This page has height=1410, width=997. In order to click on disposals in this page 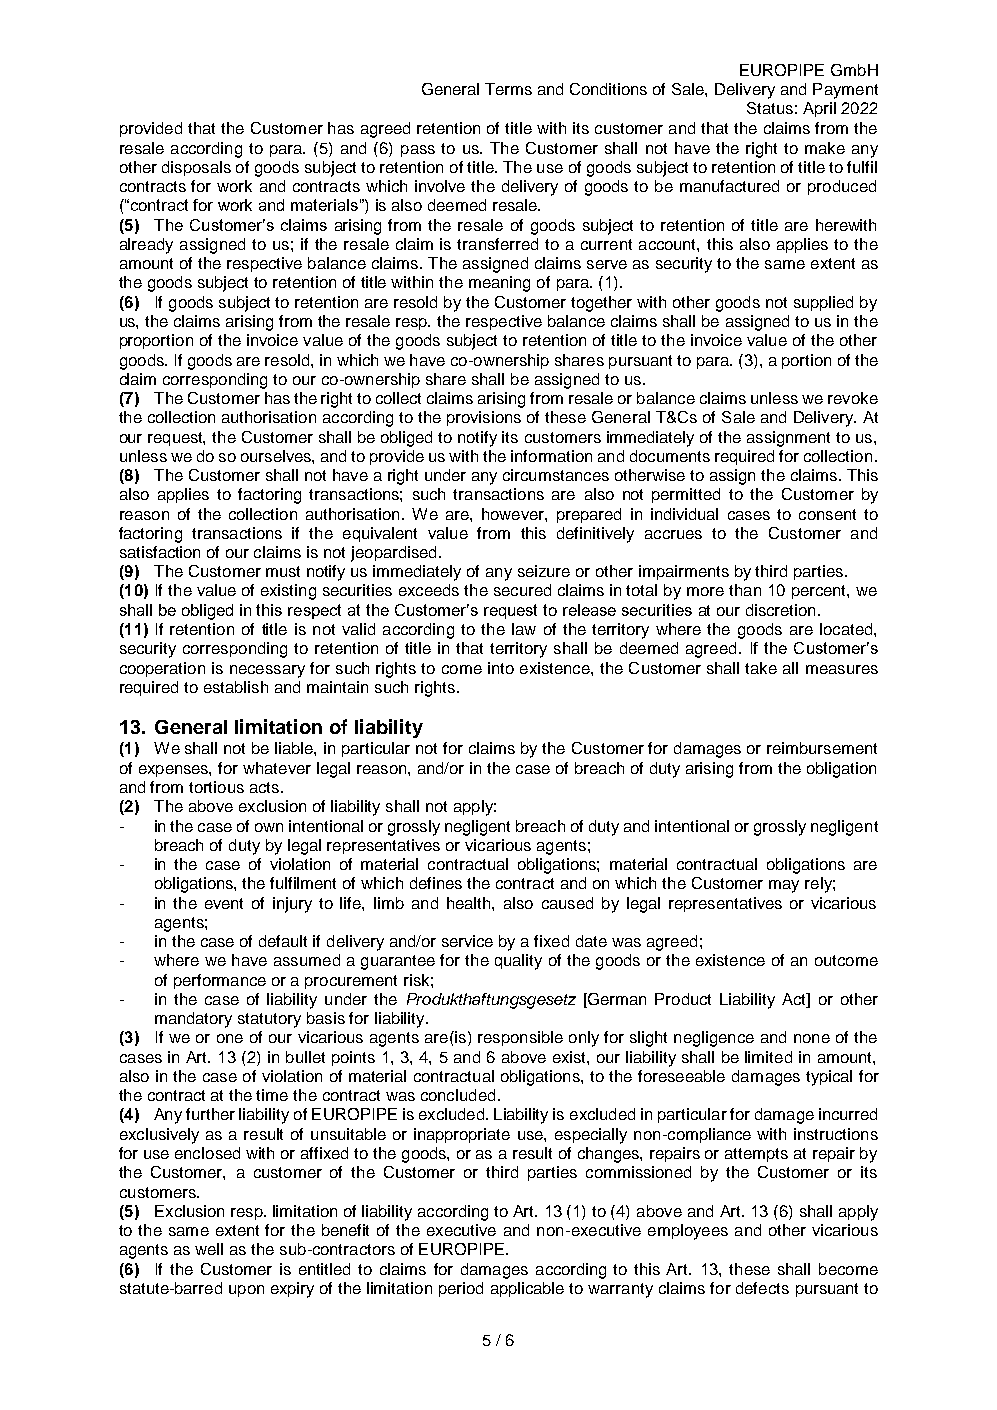, I will do `click(196, 168)`.
